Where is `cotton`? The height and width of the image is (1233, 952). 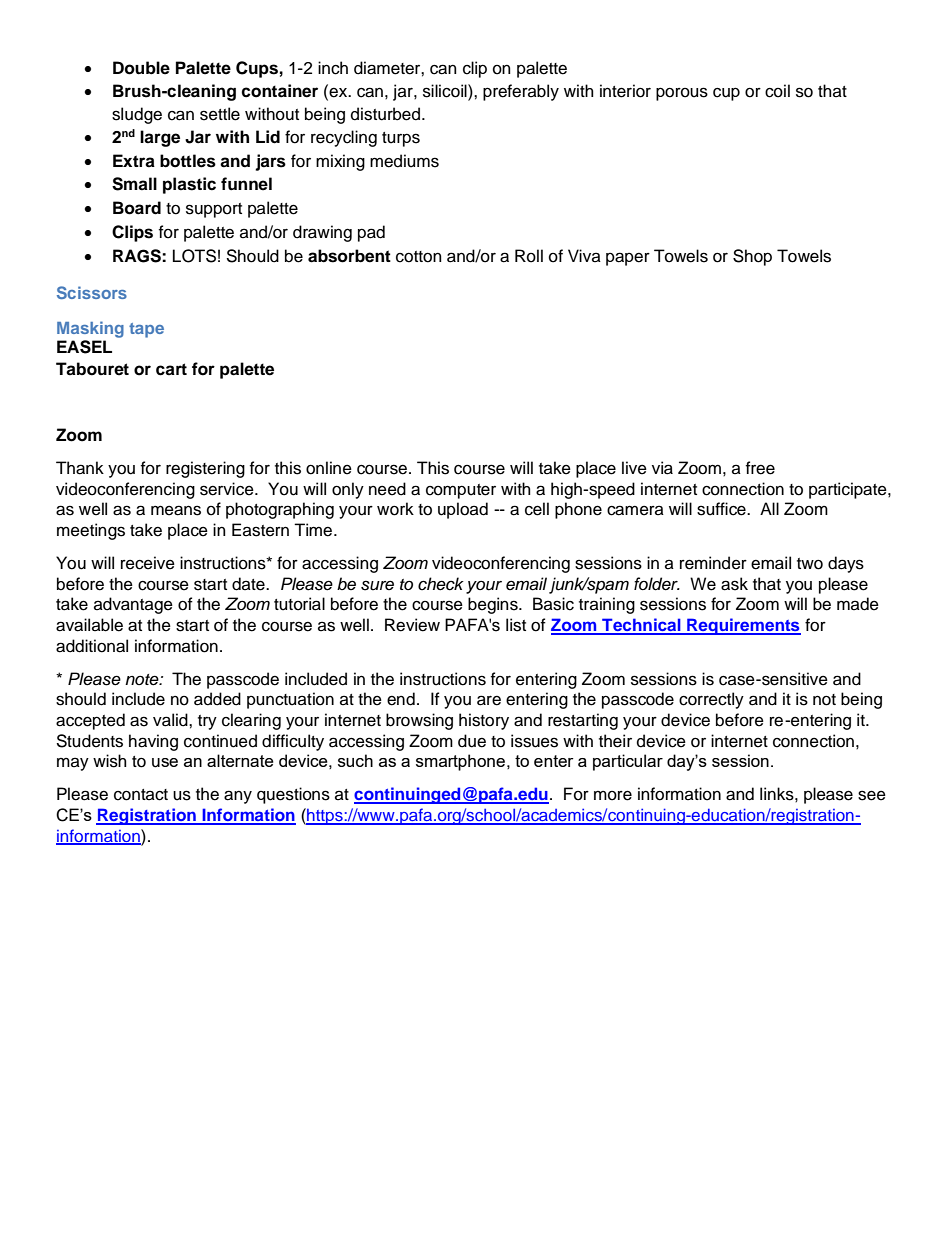
cotton is located at coordinates (419, 257).
